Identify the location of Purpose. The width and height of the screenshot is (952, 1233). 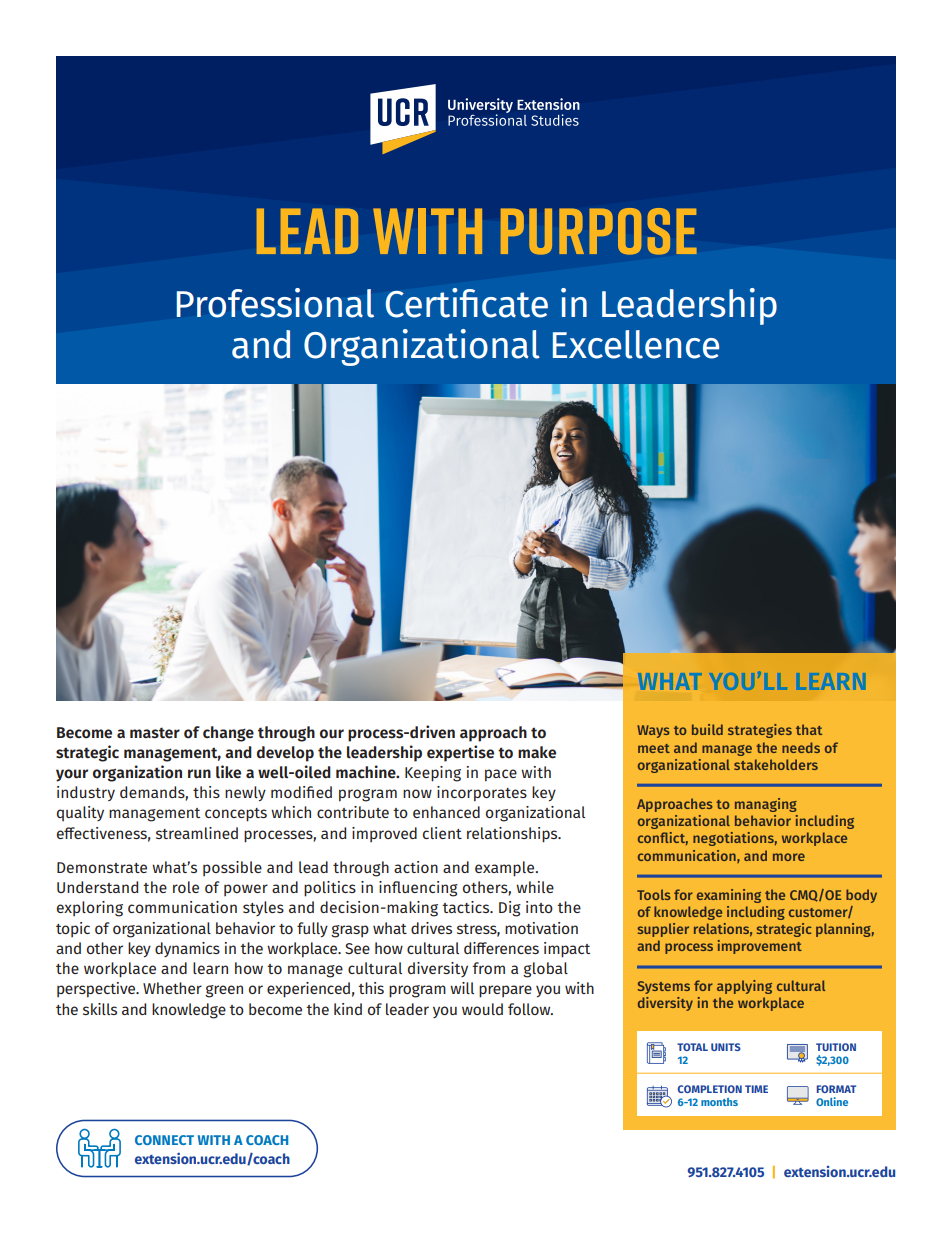
(599, 231).
